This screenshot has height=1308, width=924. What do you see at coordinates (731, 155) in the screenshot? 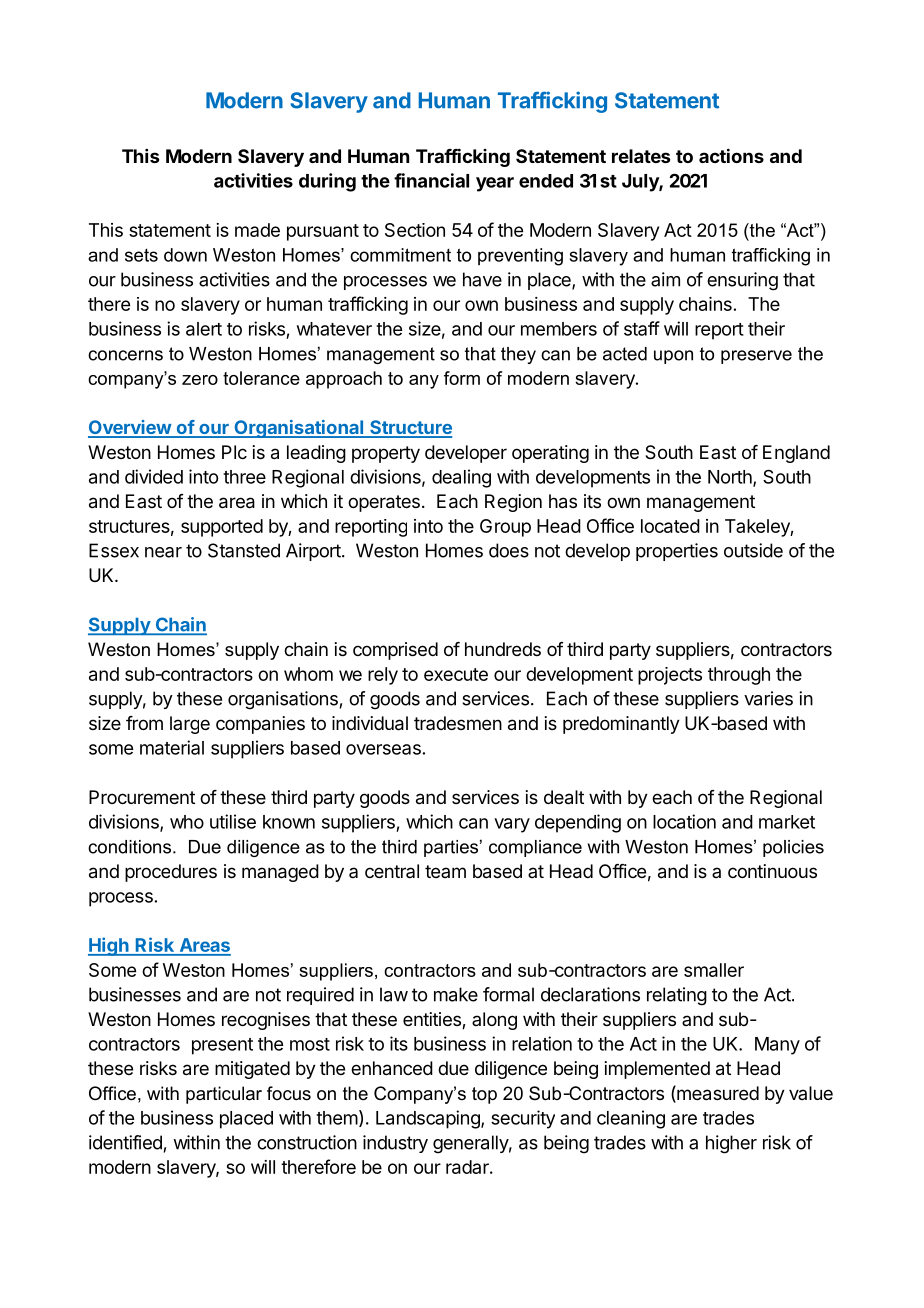
I see `actions` at bounding box center [731, 155].
